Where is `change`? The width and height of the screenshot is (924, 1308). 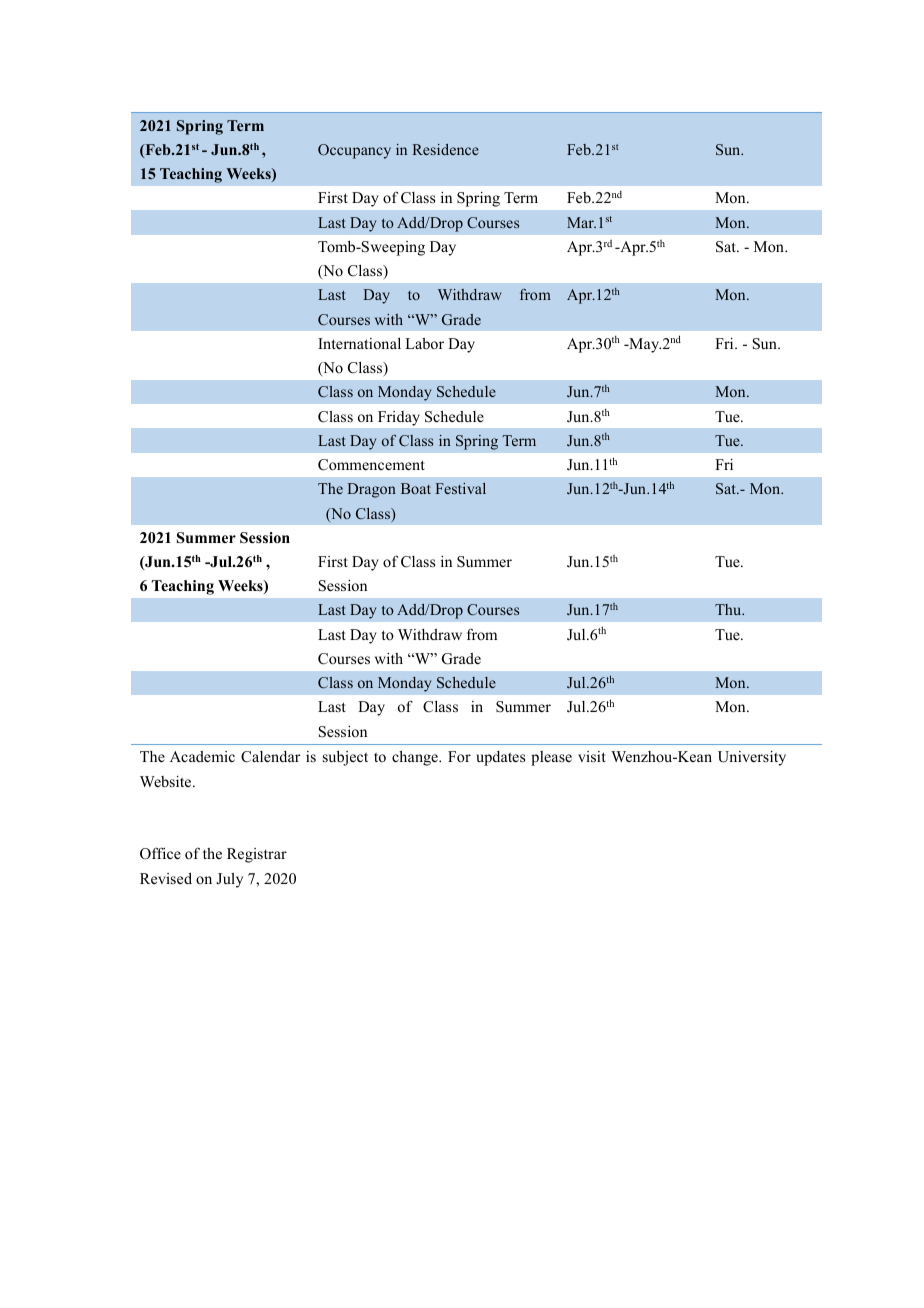
change is located at coordinates (416, 758).
